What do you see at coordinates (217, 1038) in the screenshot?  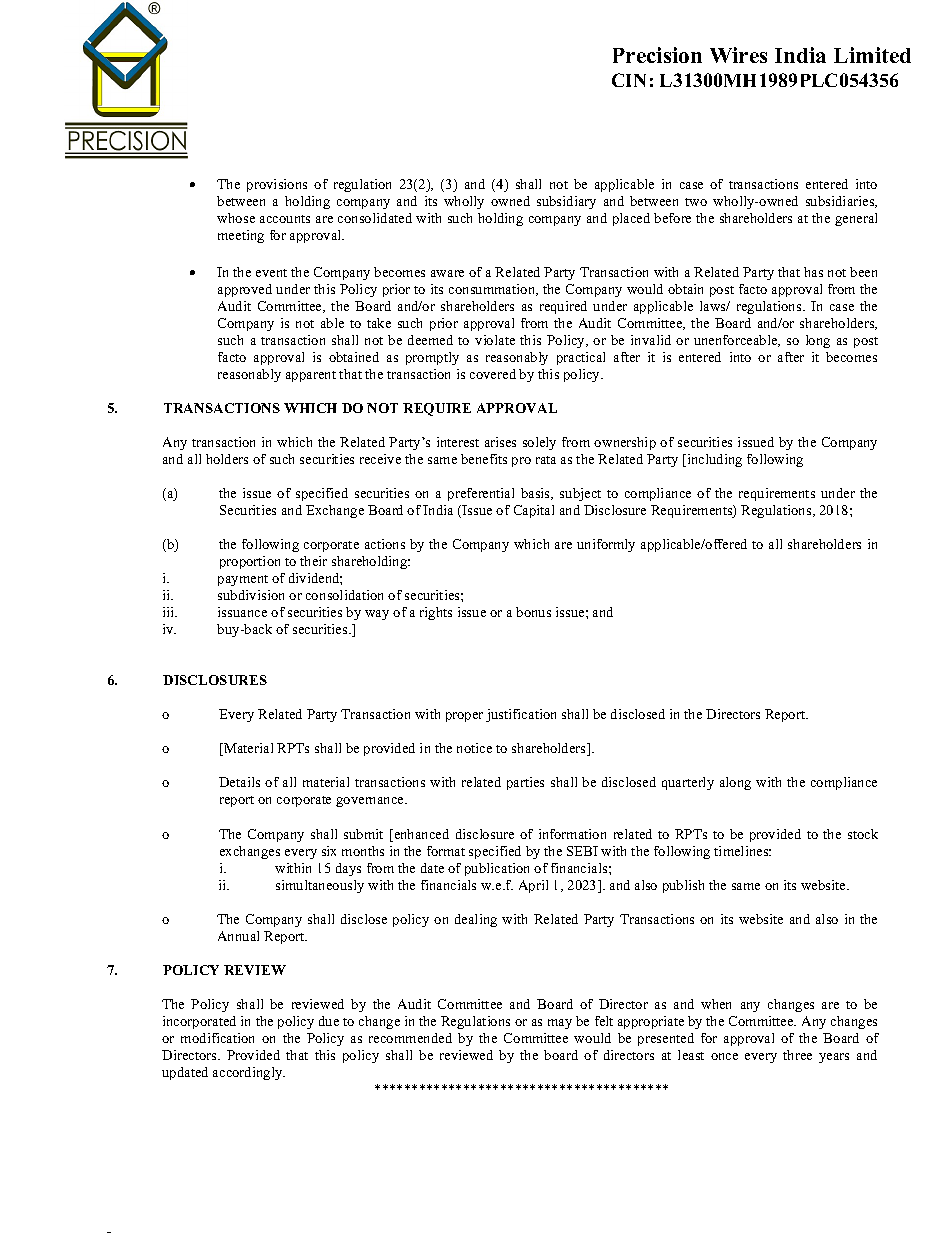 I see `modification` at bounding box center [217, 1038].
